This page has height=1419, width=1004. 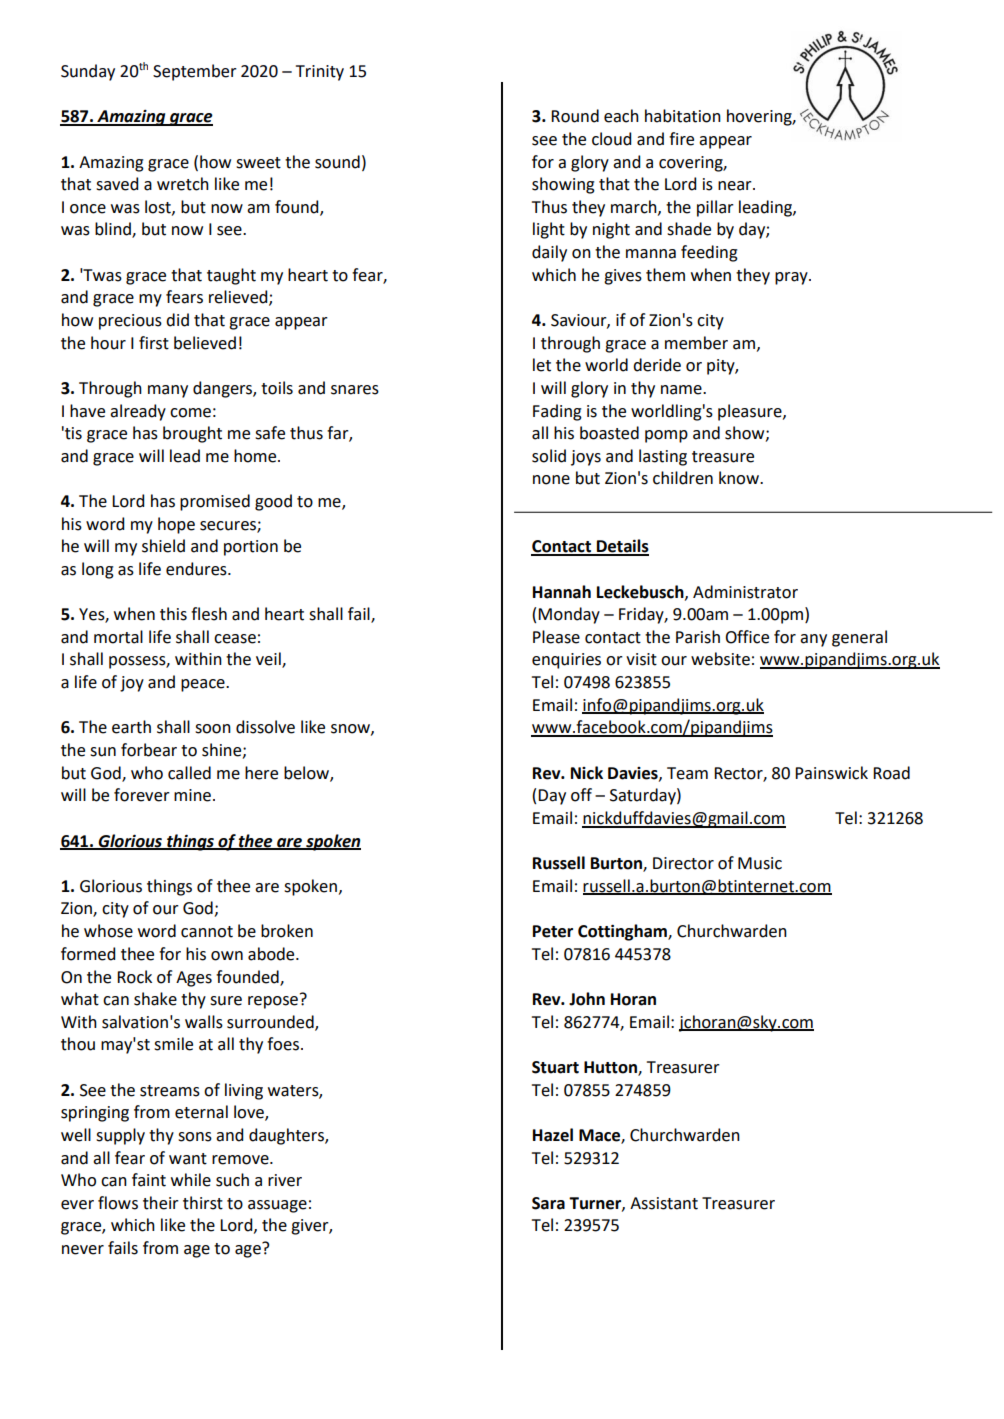 What do you see at coordinates (611, 139) in the page?
I see `cloud` at bounding box center [611, 139].
